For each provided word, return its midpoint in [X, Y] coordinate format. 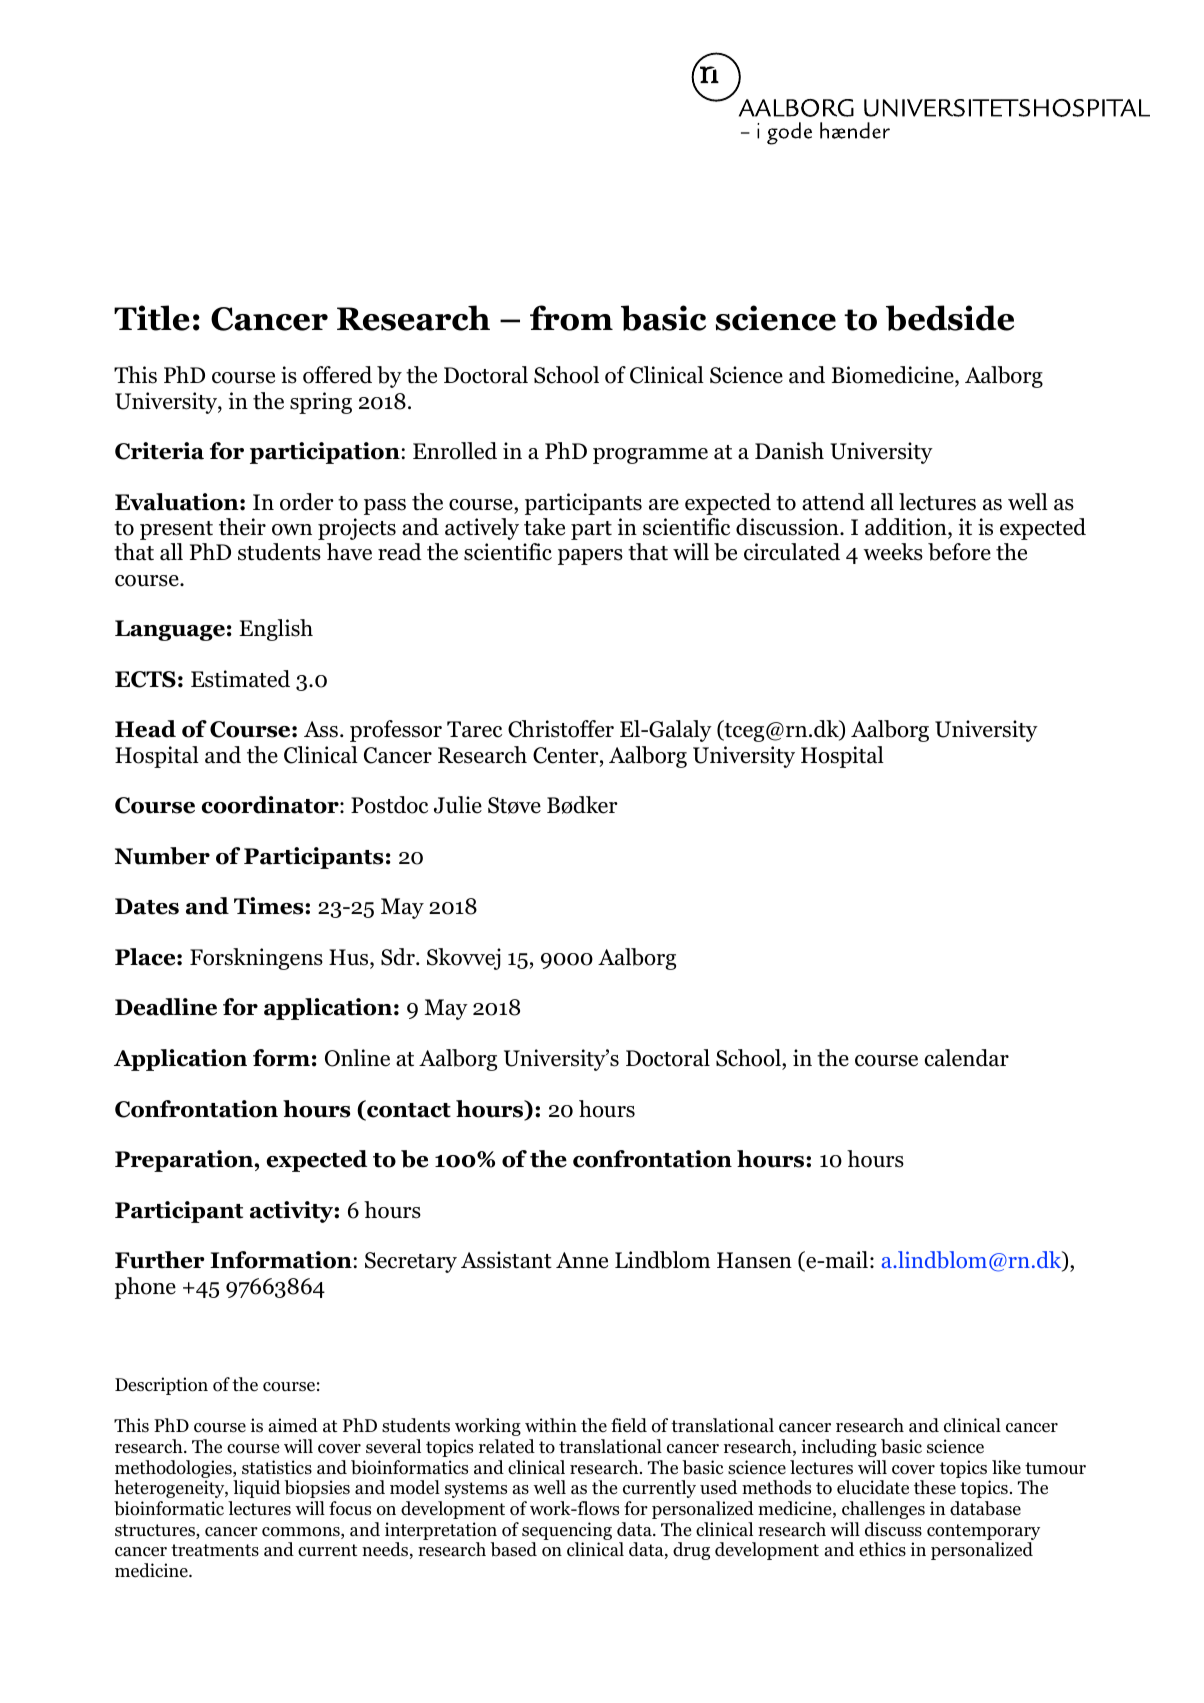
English [276, 630]
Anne [582, 1260]
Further [159, 1260]
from [571, 318]
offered [337, 375]
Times [270, 906]
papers [590, 557]
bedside [950, 318]
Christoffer [561, 729]
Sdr [399, 957]
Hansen [754, 1260]
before [959, 552]
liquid [256, 1489]
